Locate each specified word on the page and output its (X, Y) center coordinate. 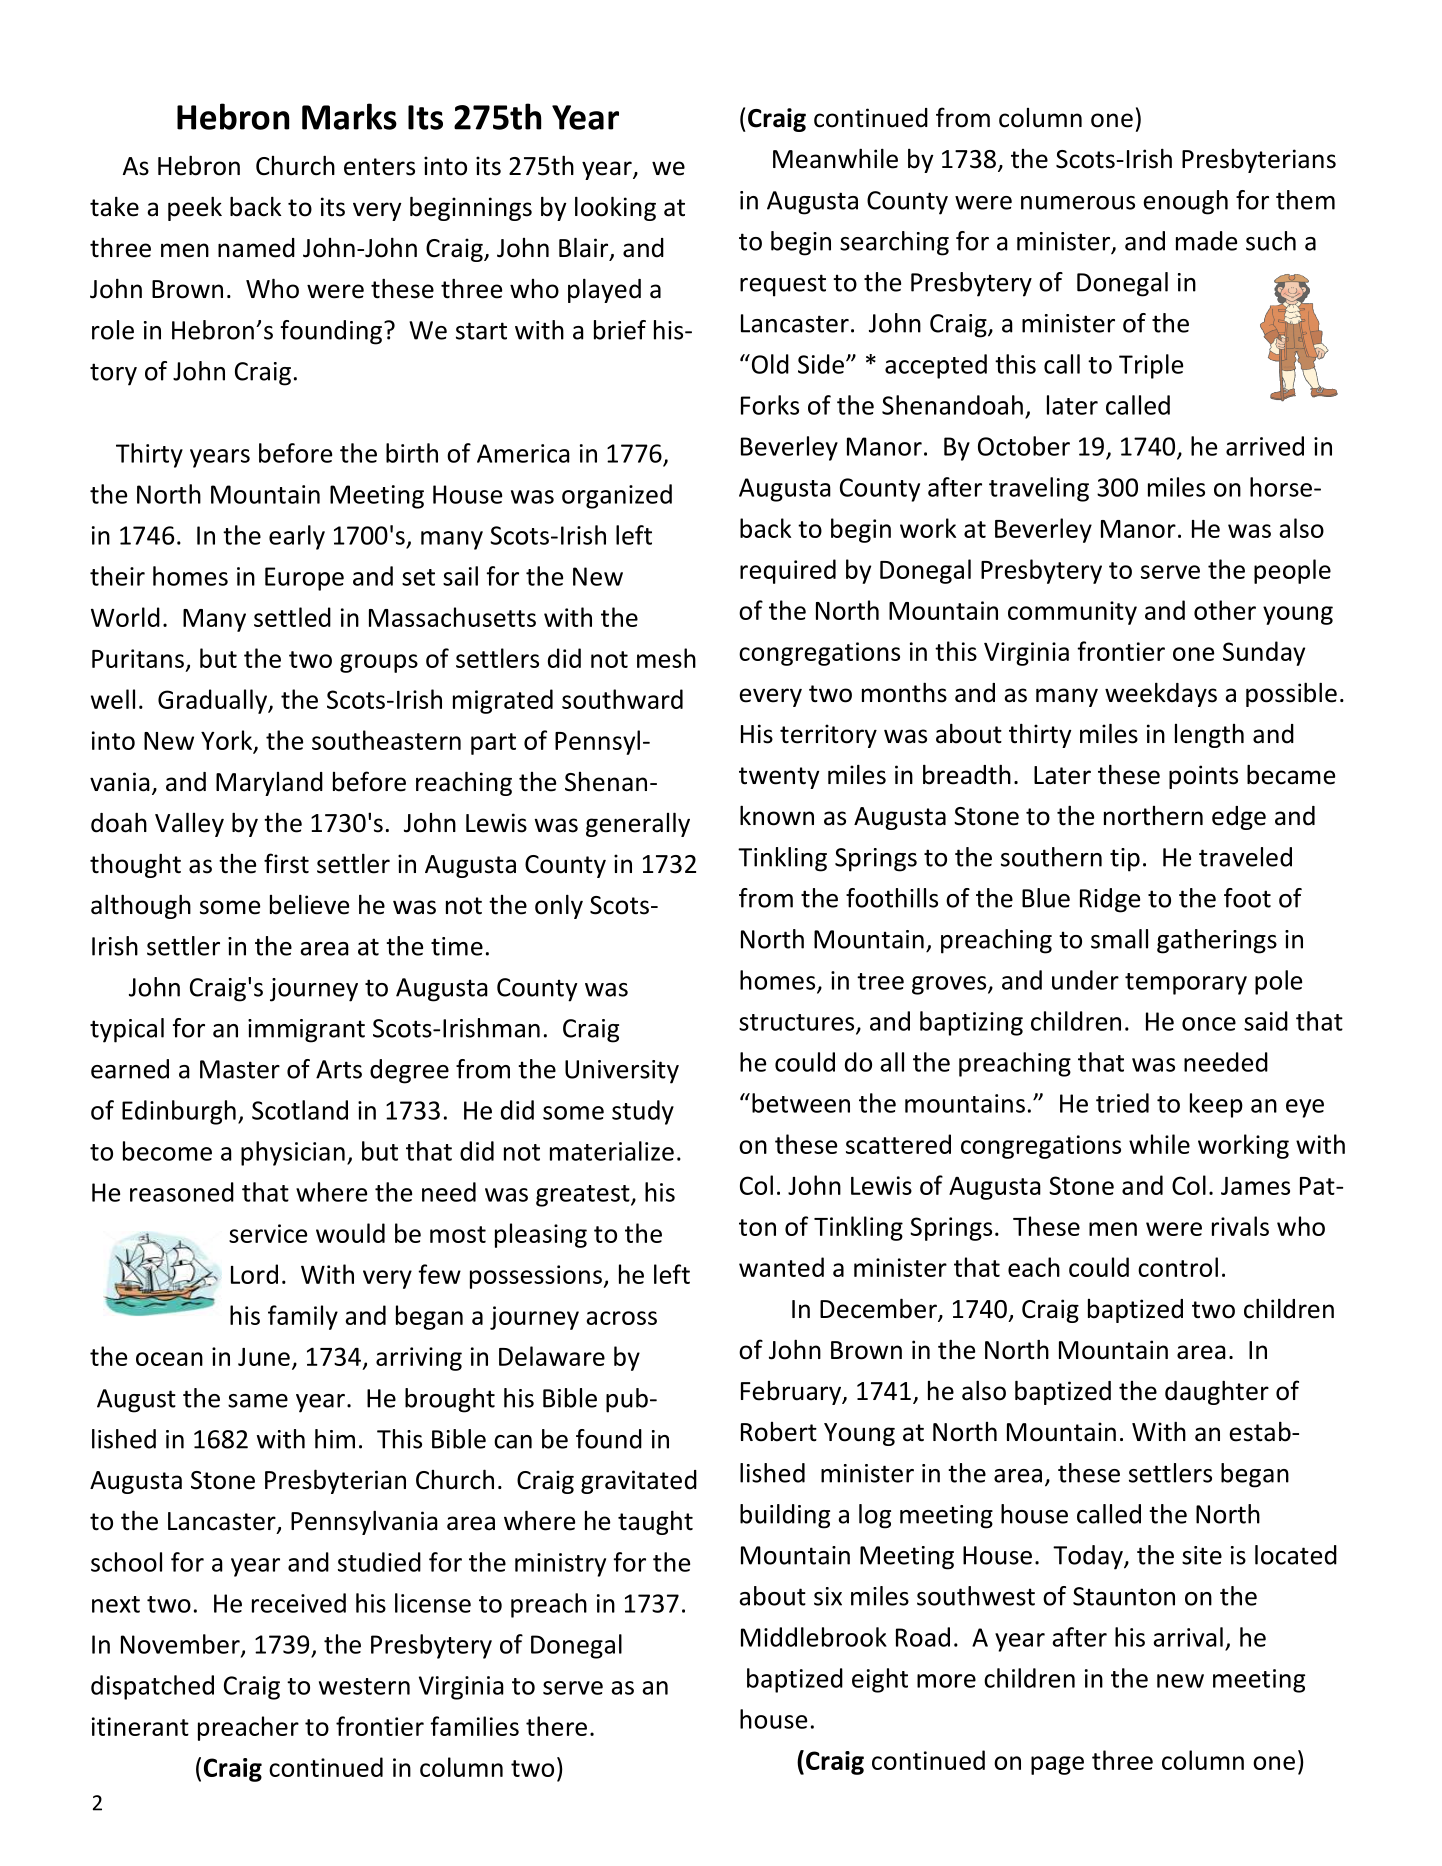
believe (309, 904)
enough (1185, 202)
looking (615, 208)
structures (798, 1023)
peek (195, 208)
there (556, 1726)
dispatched (152, 1687)
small (1119, 939)
